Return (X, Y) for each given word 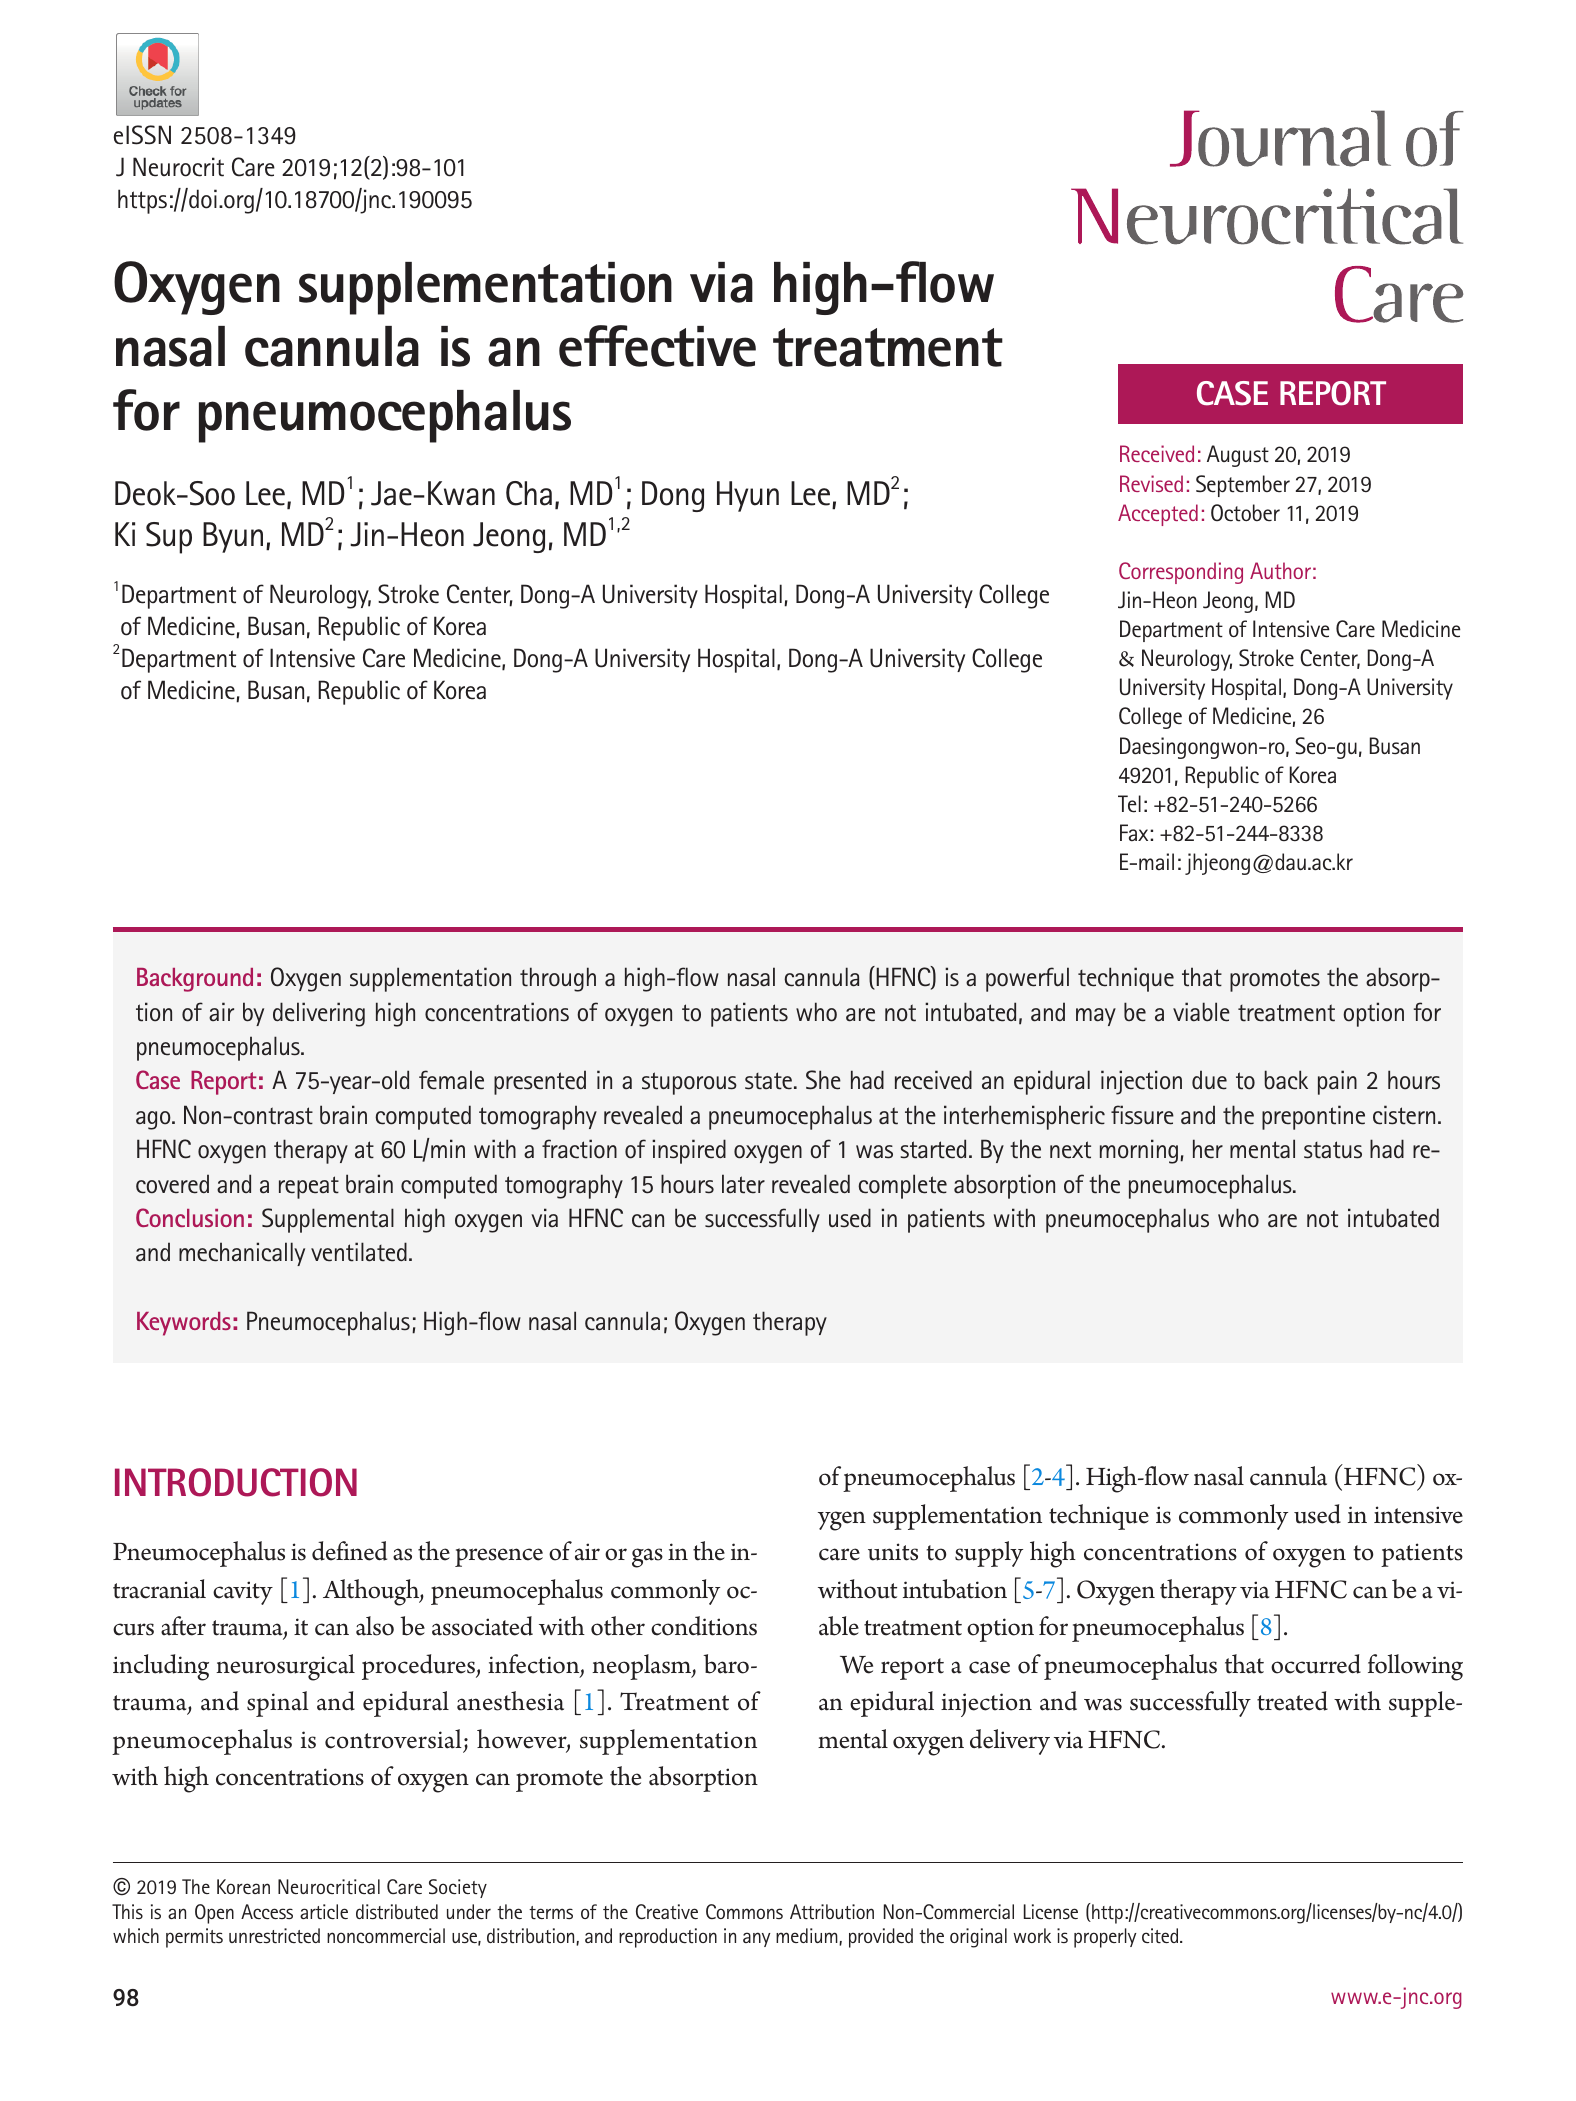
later (743, 1184)
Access (267, 1911)
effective (657, 346)
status (1333, 1150)
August (1238, 456)
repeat (309, 1187)
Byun (233, 537)
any (757, 1939)
